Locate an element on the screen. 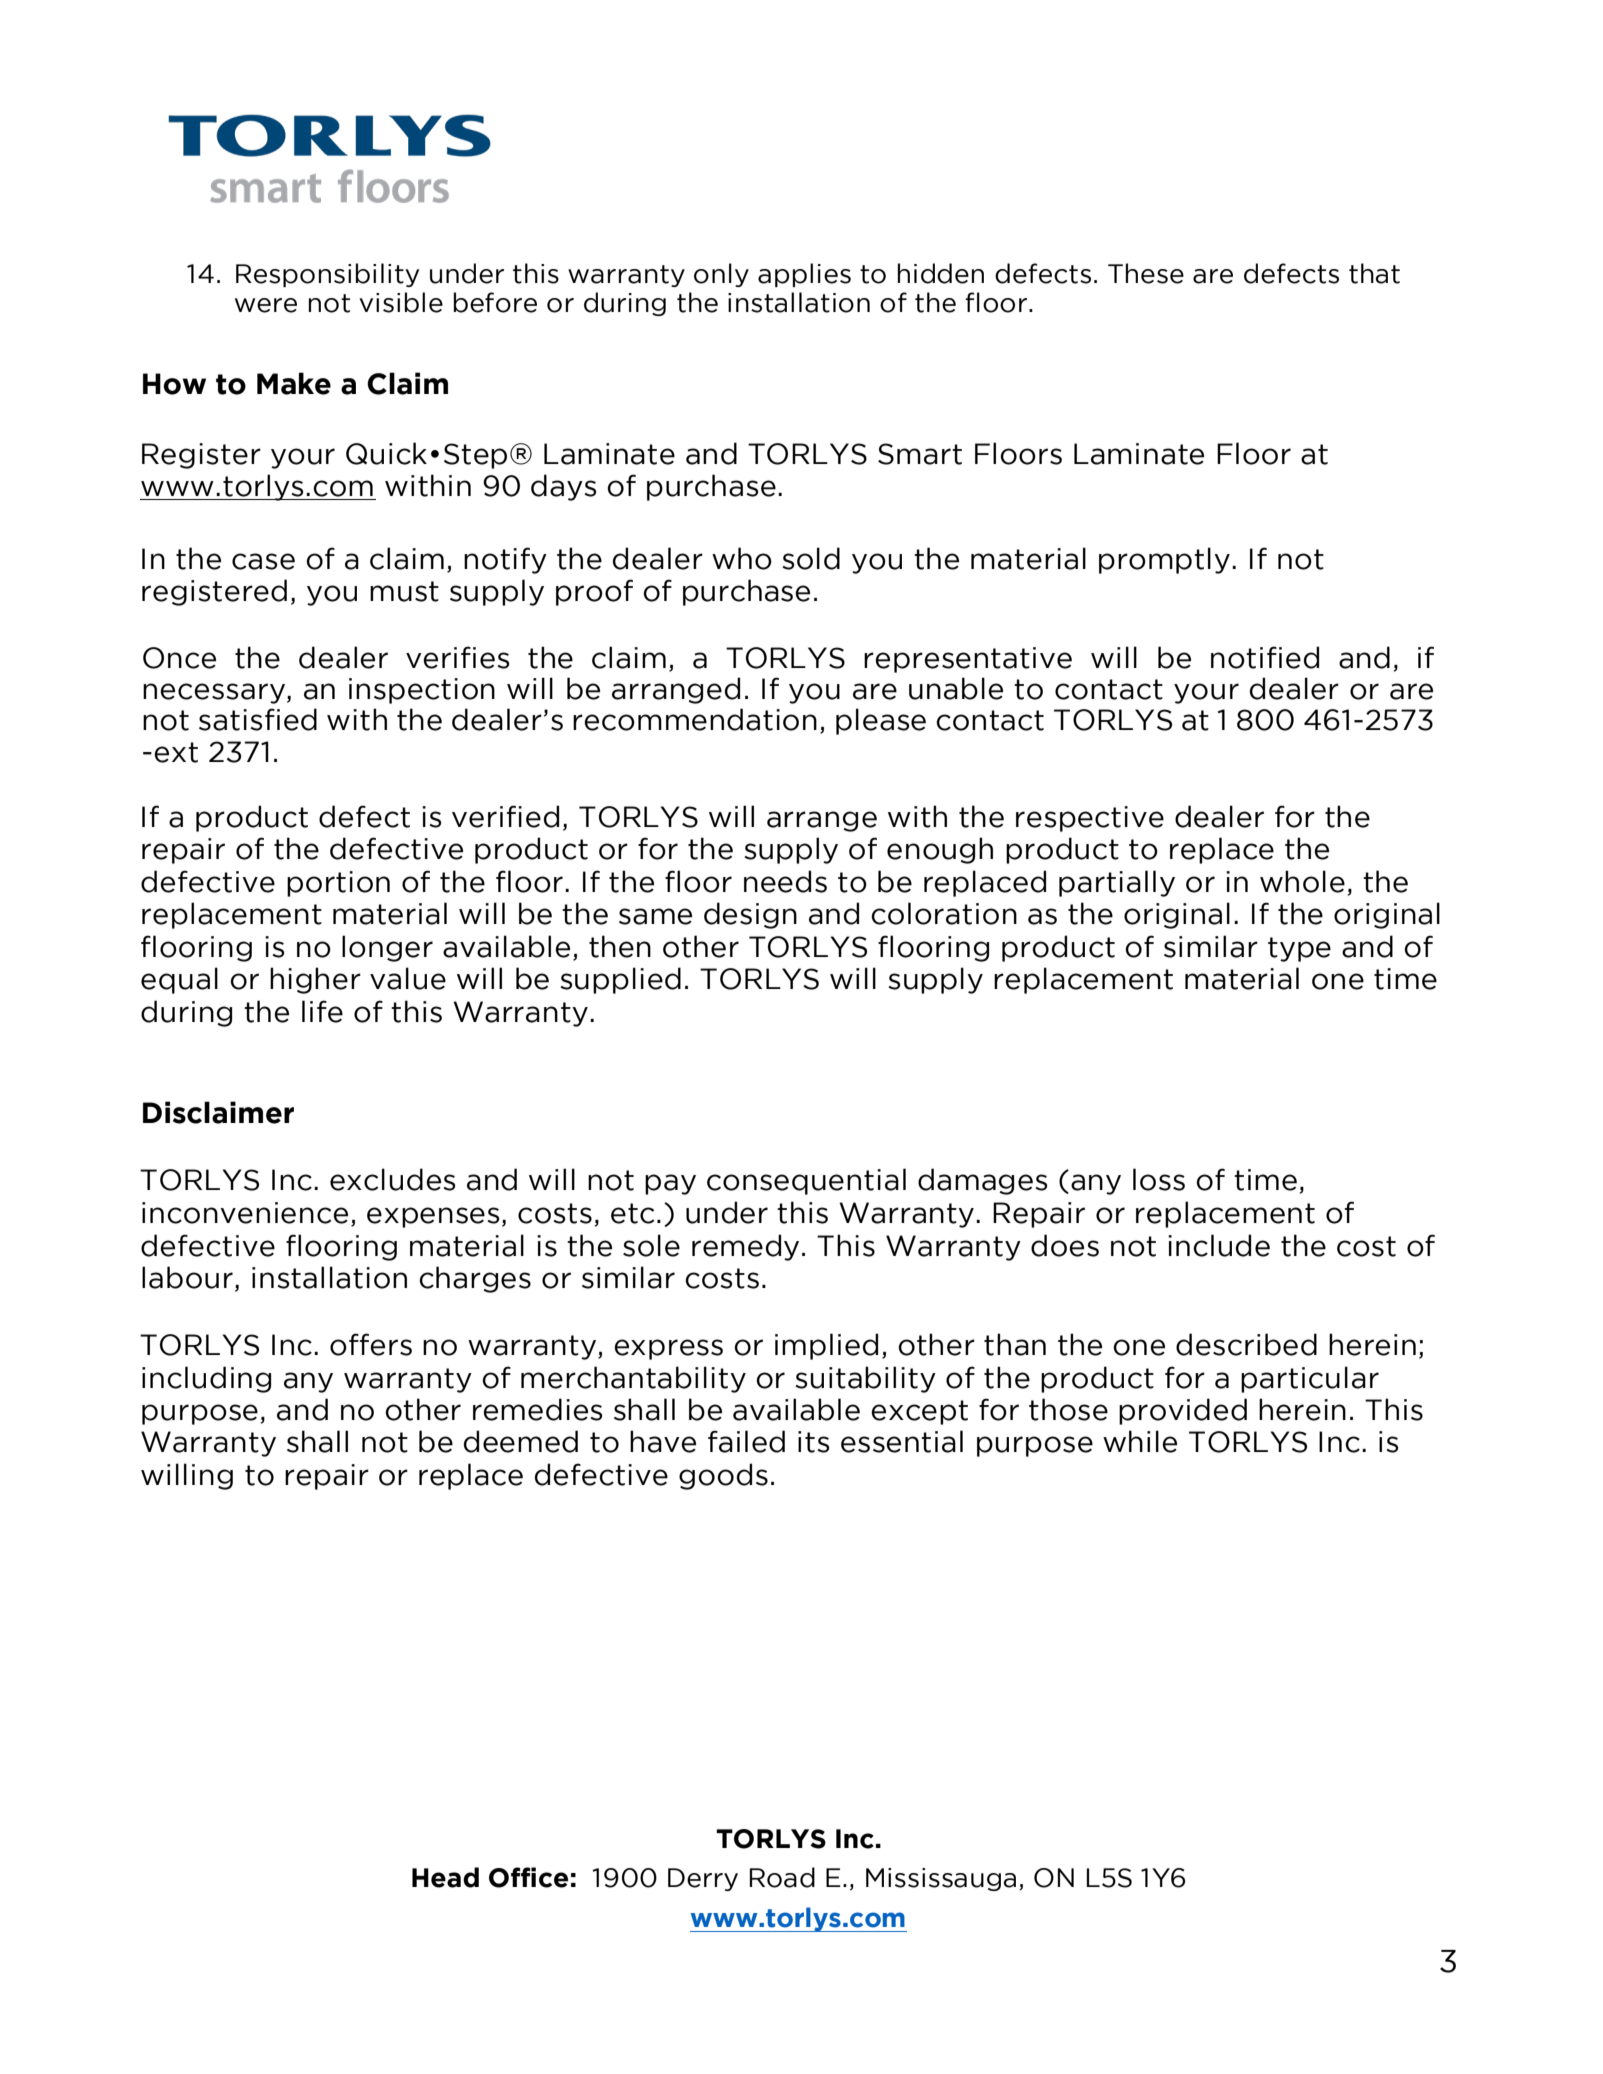  were is located at coordinates (266, 305).
